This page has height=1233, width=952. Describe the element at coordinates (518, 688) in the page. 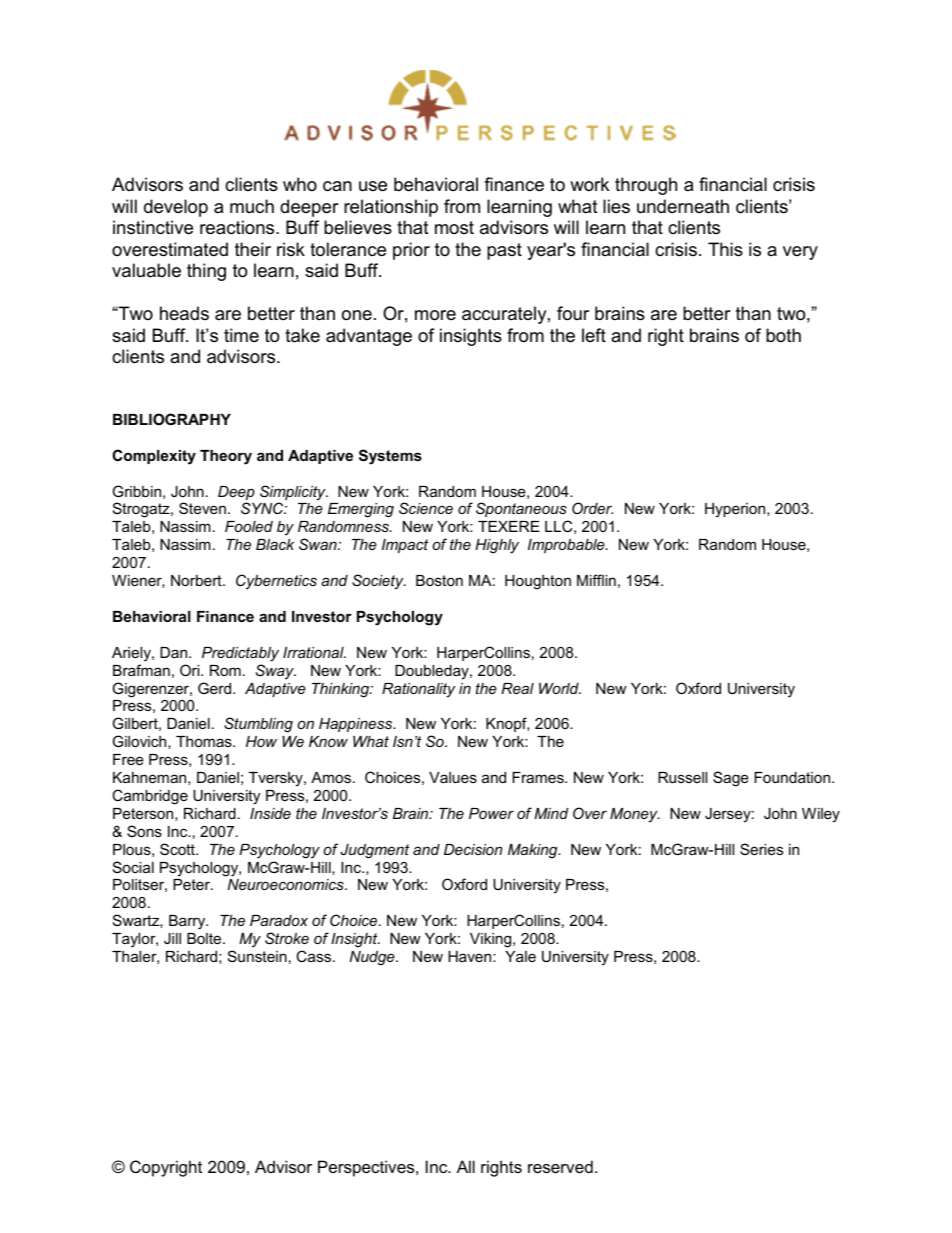

I see `Real` at that location.
